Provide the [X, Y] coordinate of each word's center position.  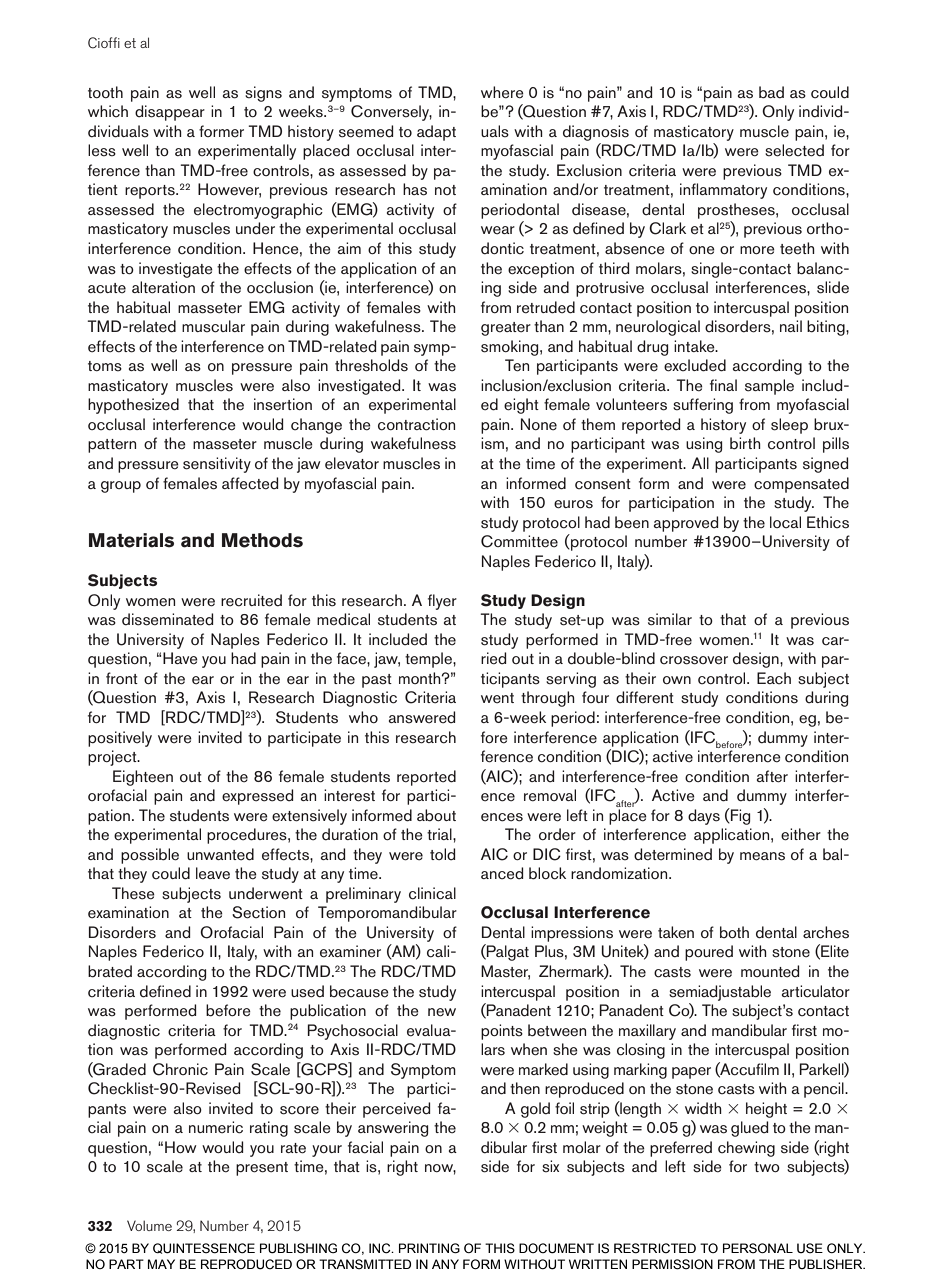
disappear [170, 113]
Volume [149, 1225]
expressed [257, 797]
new [442, 1012]
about [436, 815]
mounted [770, 971]
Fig [739, 816]
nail [791, 326]
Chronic [180, 1069]
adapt [436, 133]
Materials [131, 540]
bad [771, 92]
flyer [442, 602]
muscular [213, 326]
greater [506, 329]
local [785, 522]
